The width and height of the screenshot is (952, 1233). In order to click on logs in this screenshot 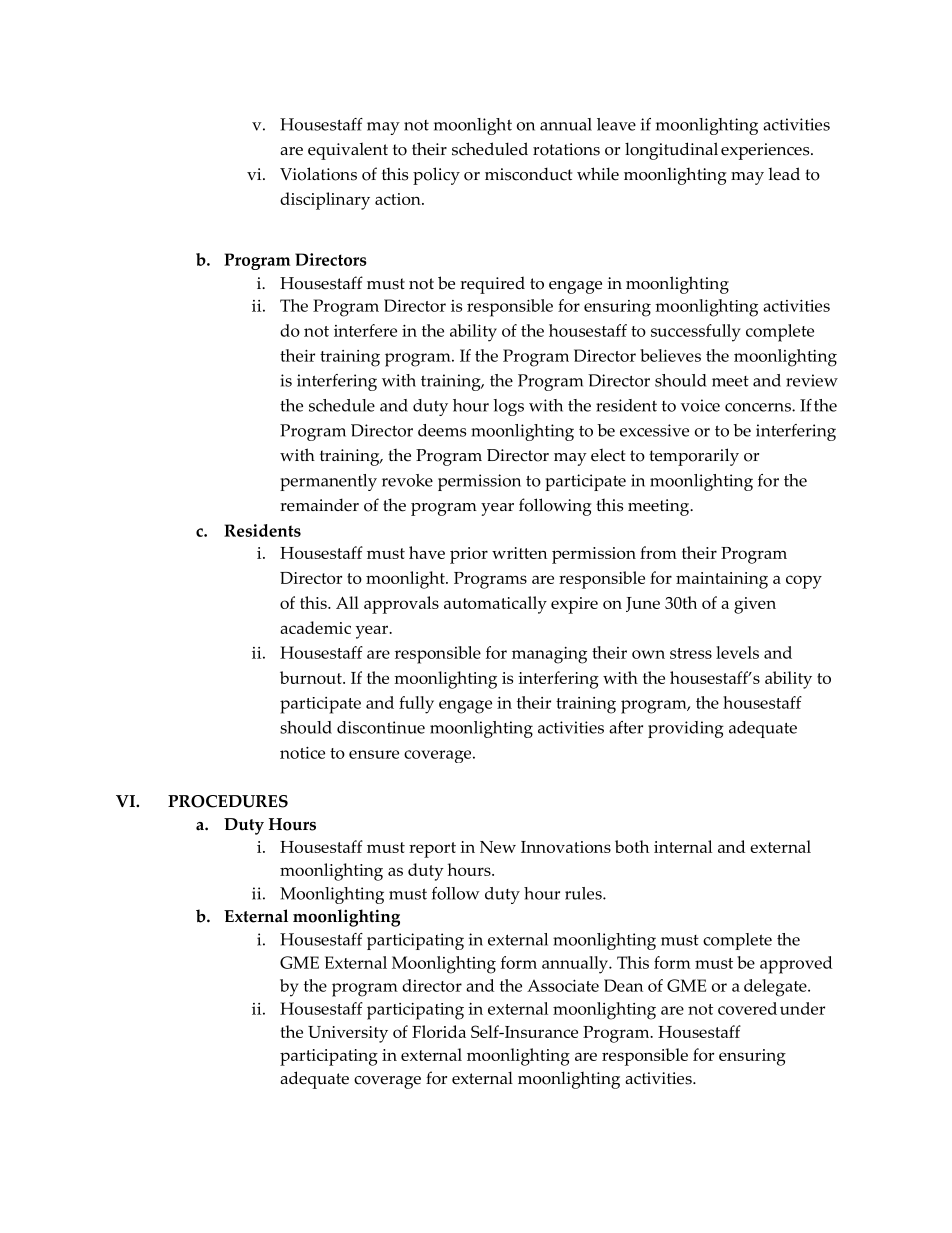, I will do `click(508, 407)`.
